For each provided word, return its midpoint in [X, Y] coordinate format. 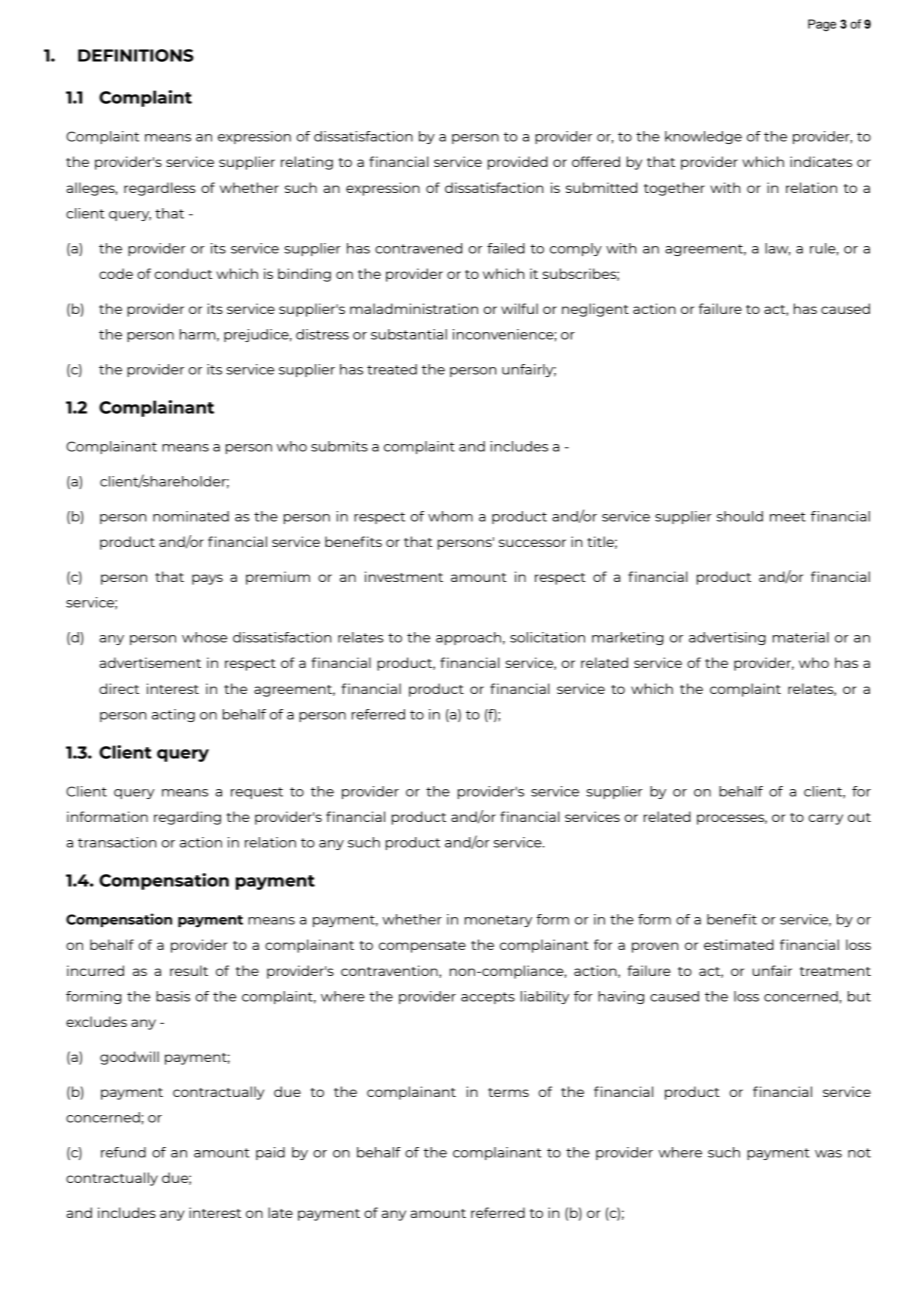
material [801, 637]
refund [123, 1152]
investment [404, 576]
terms [508, 1092]
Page [822, 25]
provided [518, 163]
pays [207, 579]
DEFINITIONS [136, 55]
